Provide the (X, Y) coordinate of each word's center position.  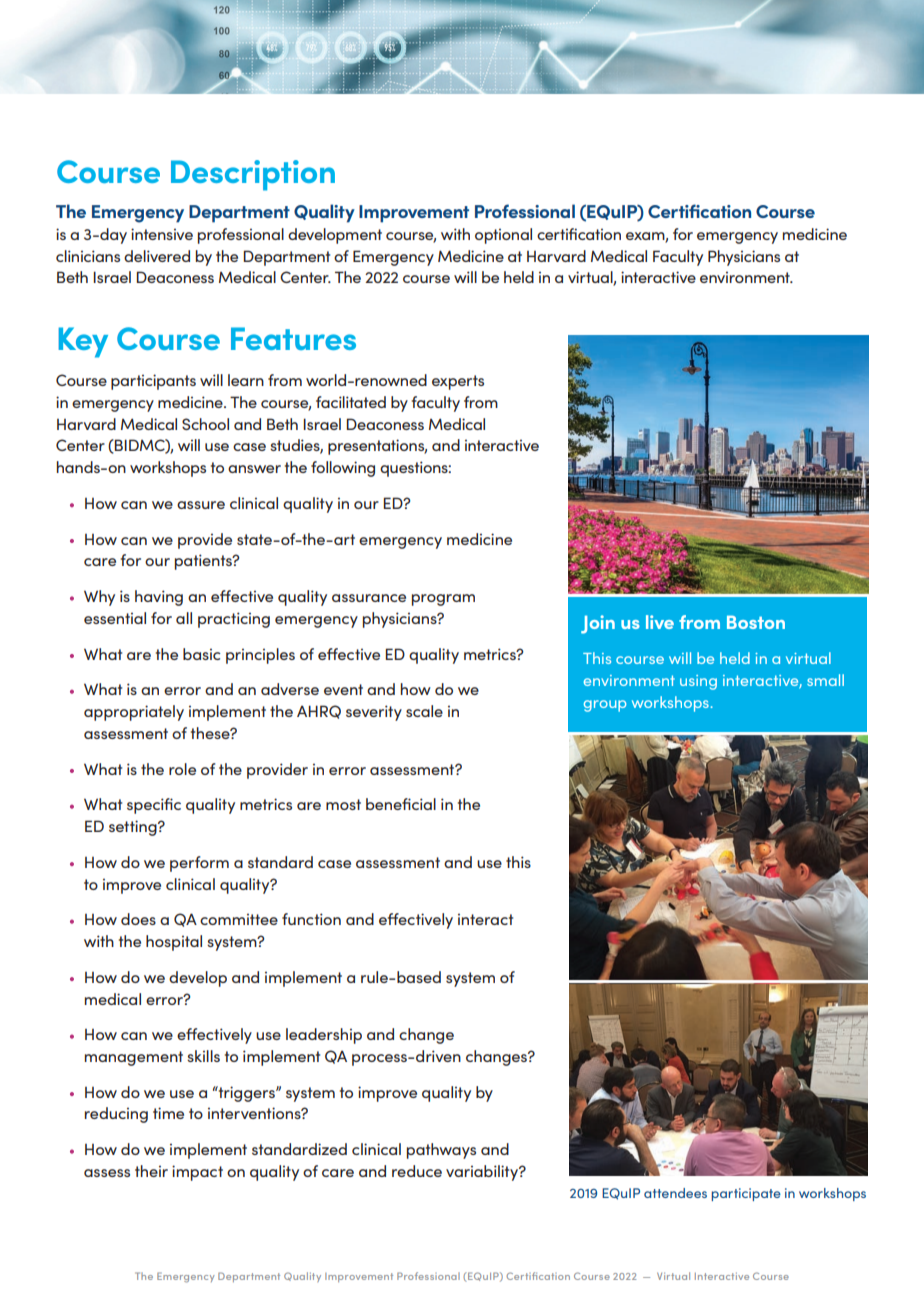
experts (458, 382)
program (443, 600)
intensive (162, 234)
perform (199, 864)
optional (503, 236)
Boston (756, 622)
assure (201, 505)
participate (746, 1194)
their (151, 1171)
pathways (441, 1151)
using (698, 682)
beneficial (401, 804)
